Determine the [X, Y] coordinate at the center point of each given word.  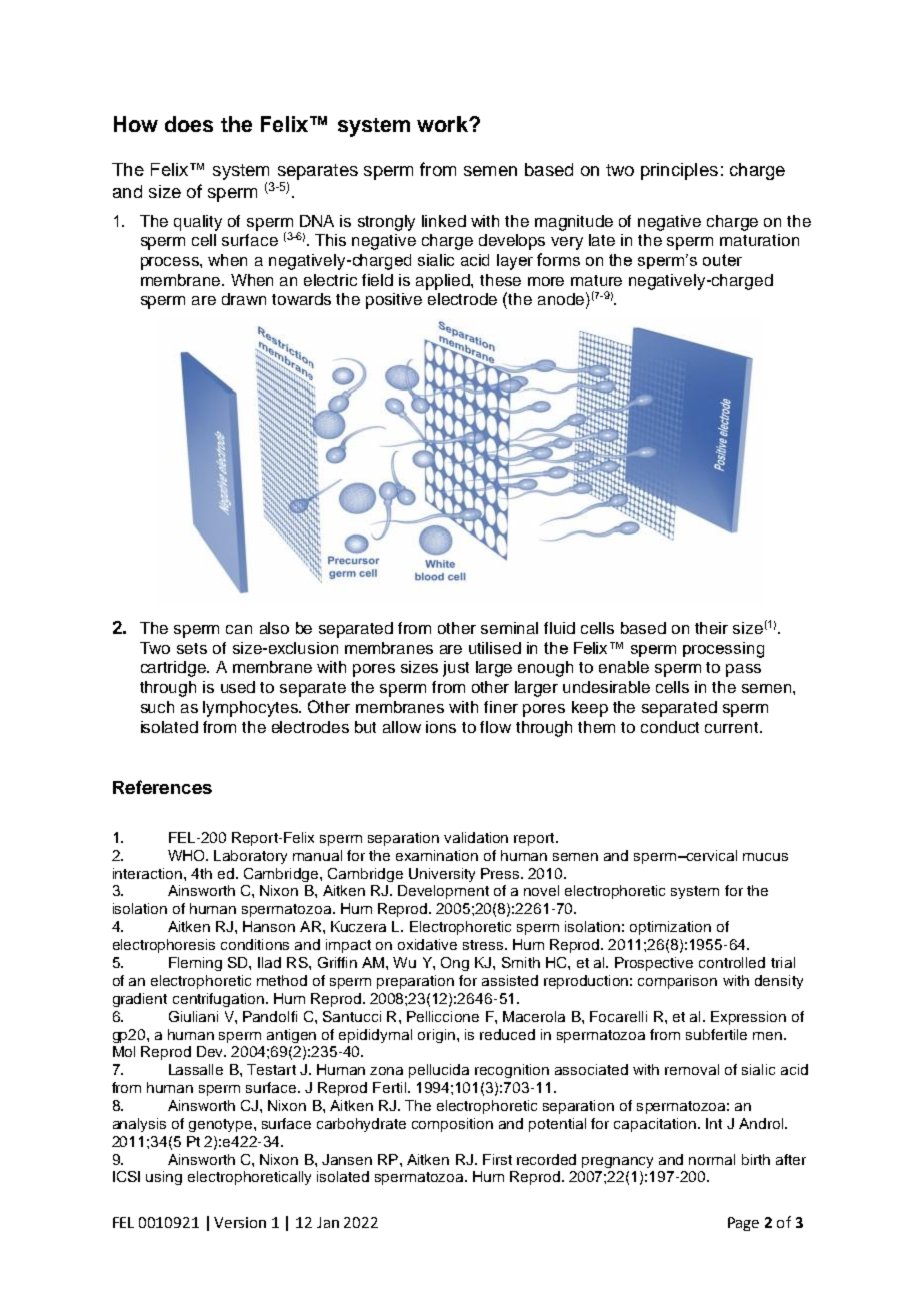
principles [679, 171]
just [456, 669]
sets [192, 648]
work [444, 124]
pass [743, 670]
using [164, 1178]
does [189, 124]
